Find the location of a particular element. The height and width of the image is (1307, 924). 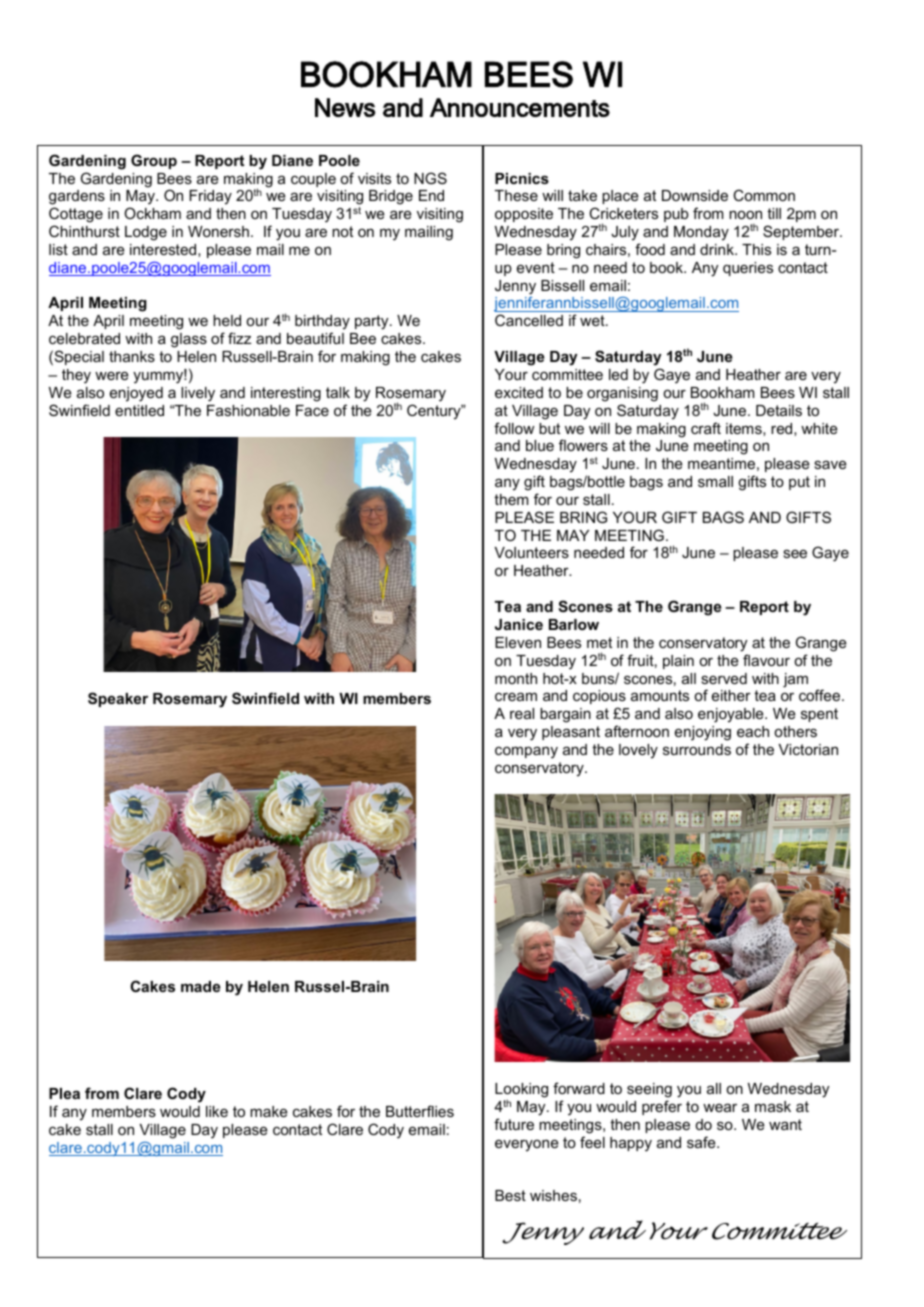

Speaker is located at coordinates (118, 699).
